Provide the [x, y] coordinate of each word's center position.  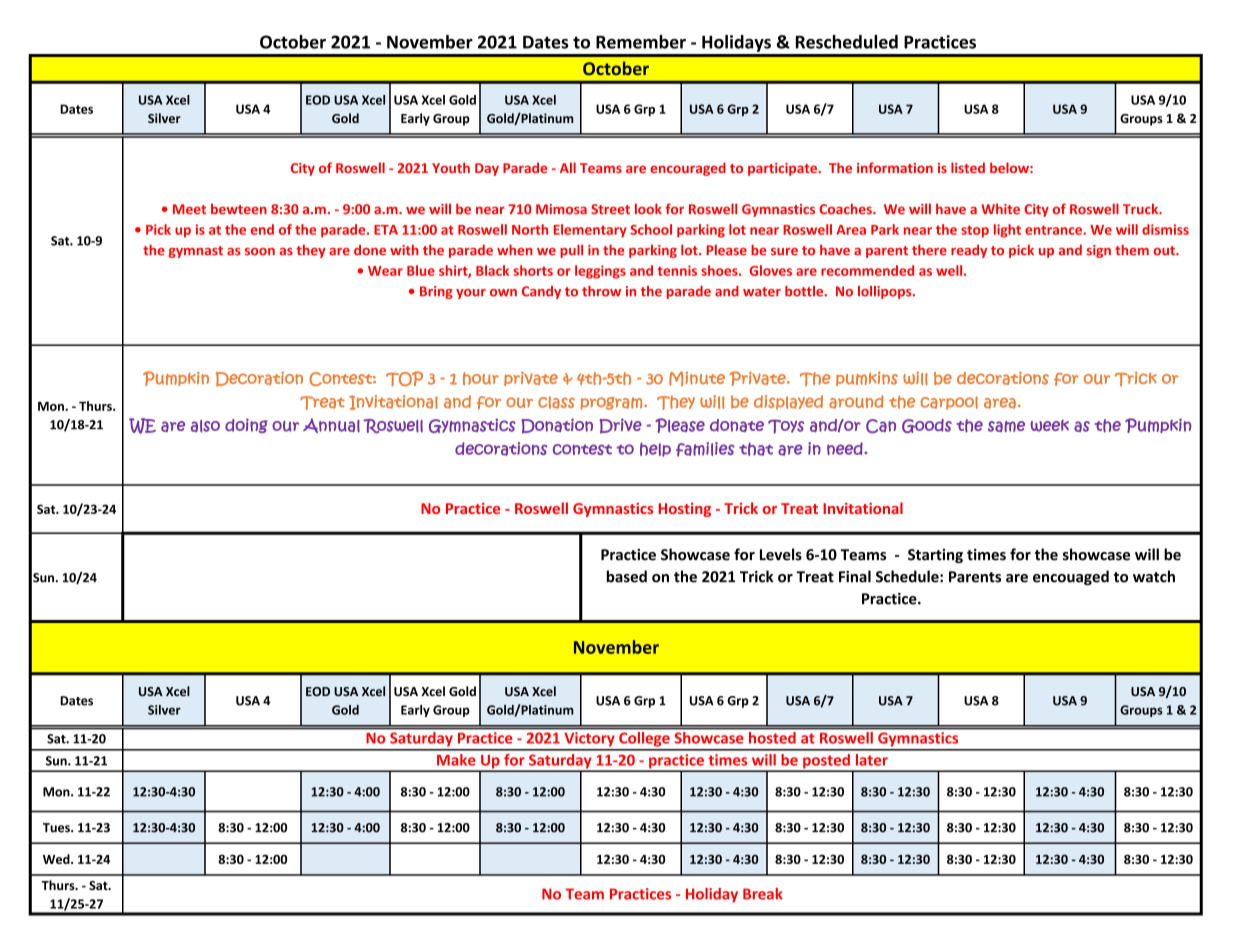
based [627, 576]
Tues [57, 828]
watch [1154, 576]
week [1049, 426]
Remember [641, 42]
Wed [57, 859]
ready [969, 251]
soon [260, 252]
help [655, 449]
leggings [600, 272]
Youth [451, 167]
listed [968, 167]
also [205, 426]
